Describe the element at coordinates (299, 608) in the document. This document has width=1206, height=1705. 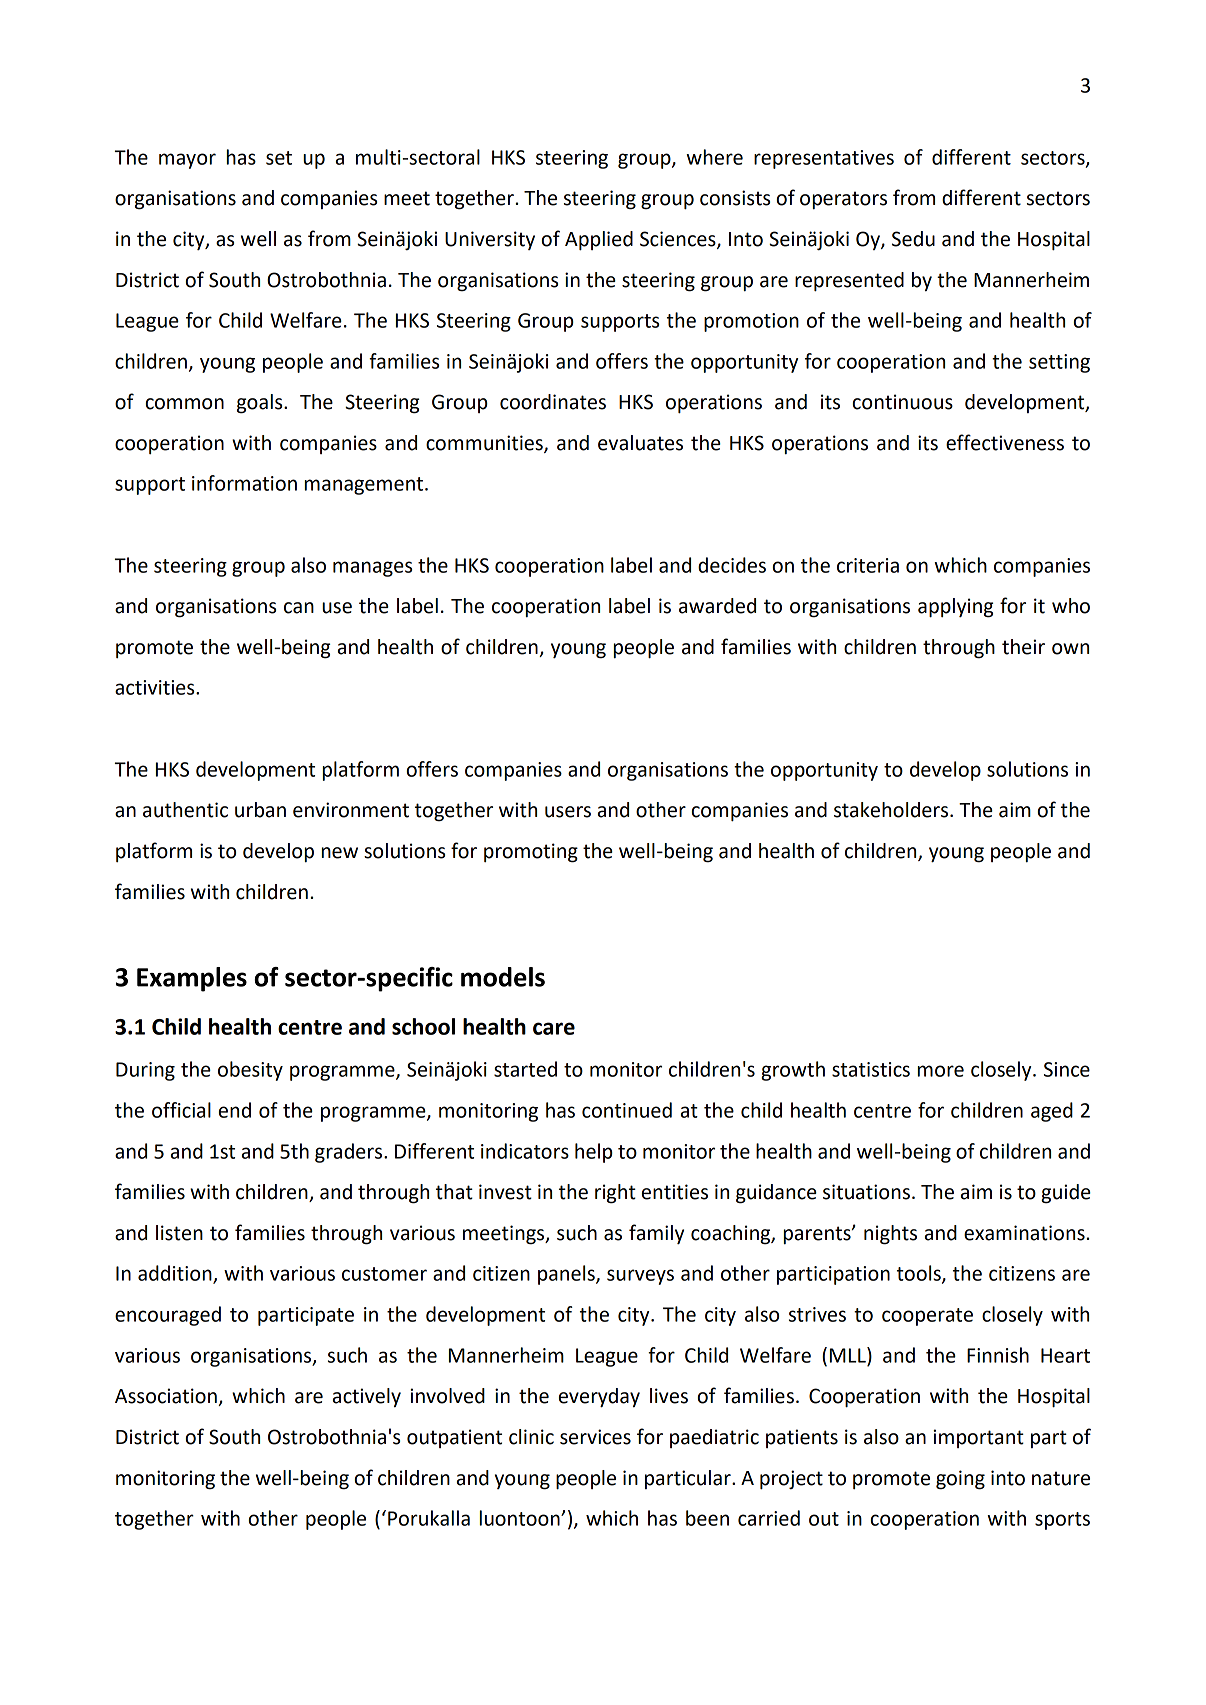
I see `can` at that location.
